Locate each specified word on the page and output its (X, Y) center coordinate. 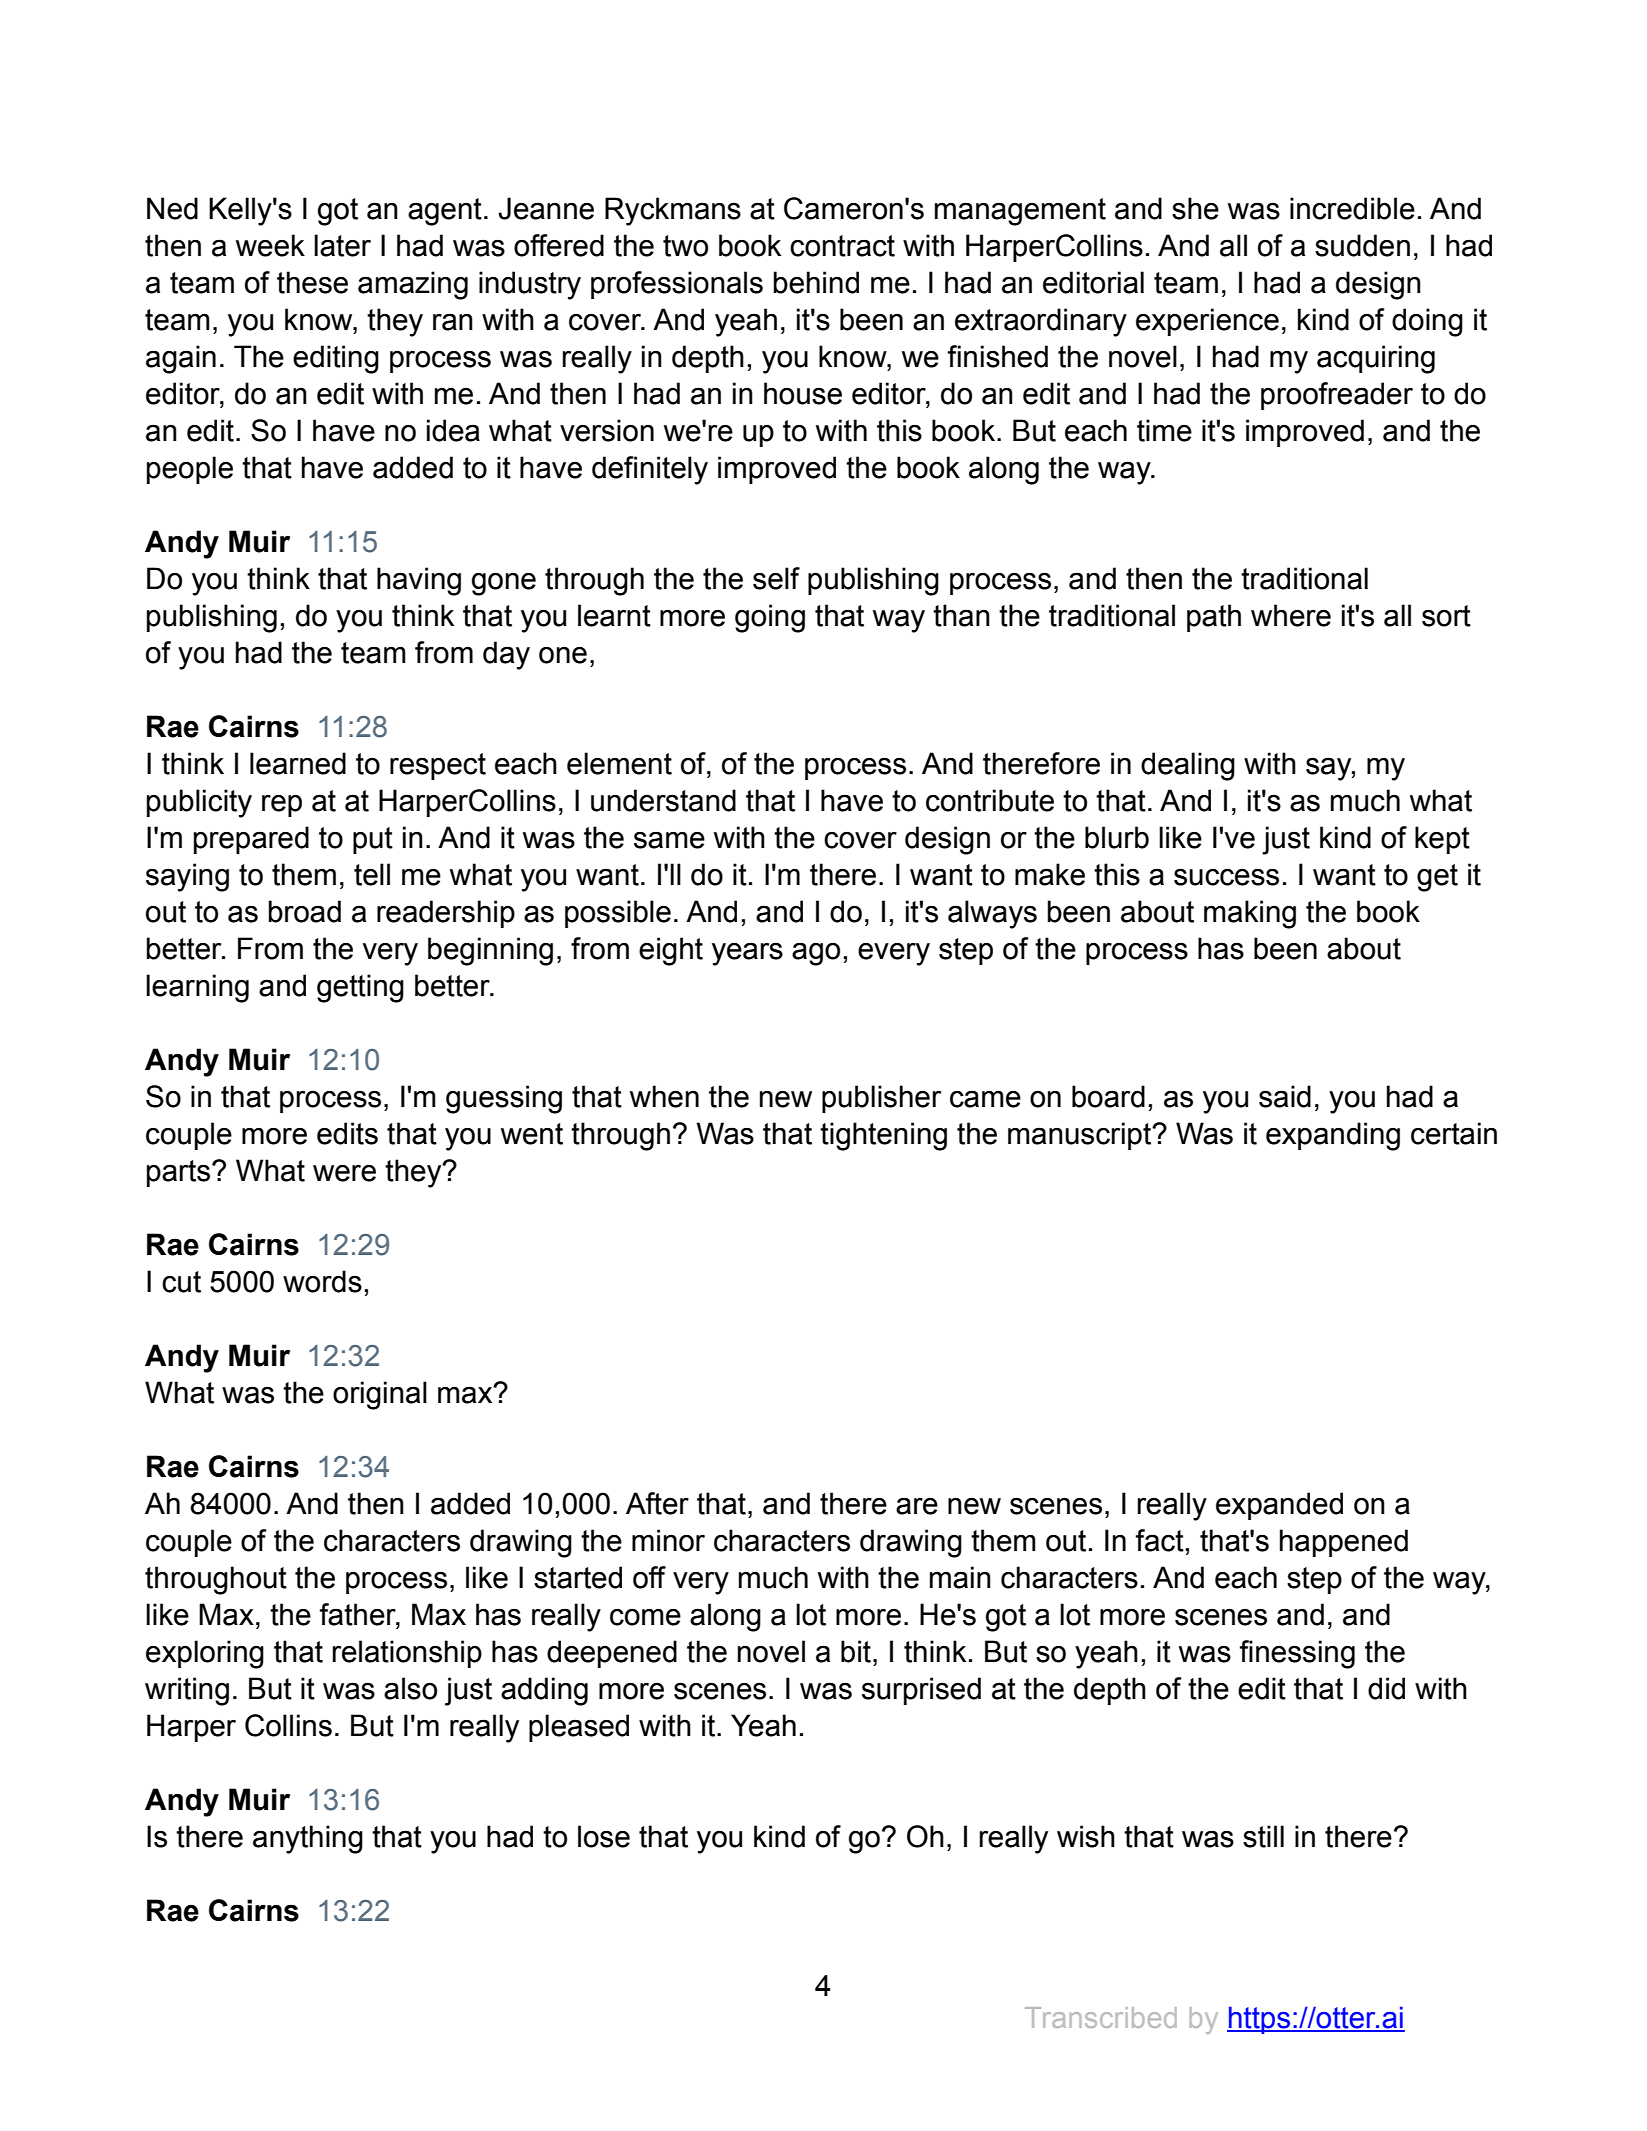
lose (604, 1836)
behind (816, 282)
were (344, 1173)
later (342, 245)
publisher (881, 1099)
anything (308, 1839)
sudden (1362, 245)
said (1285, 1096)
